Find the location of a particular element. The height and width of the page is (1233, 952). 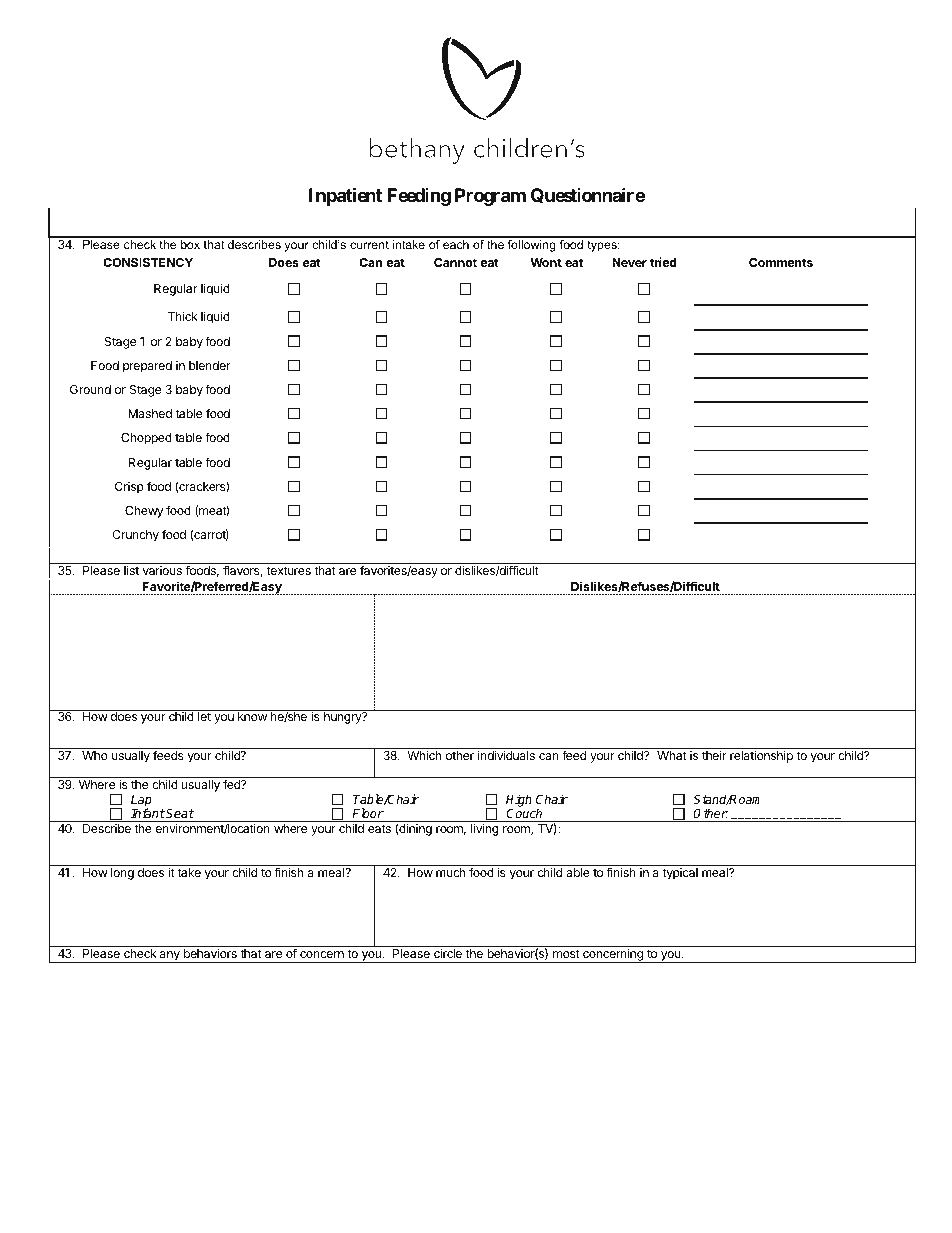

any is located at coordinates (170, 957).
